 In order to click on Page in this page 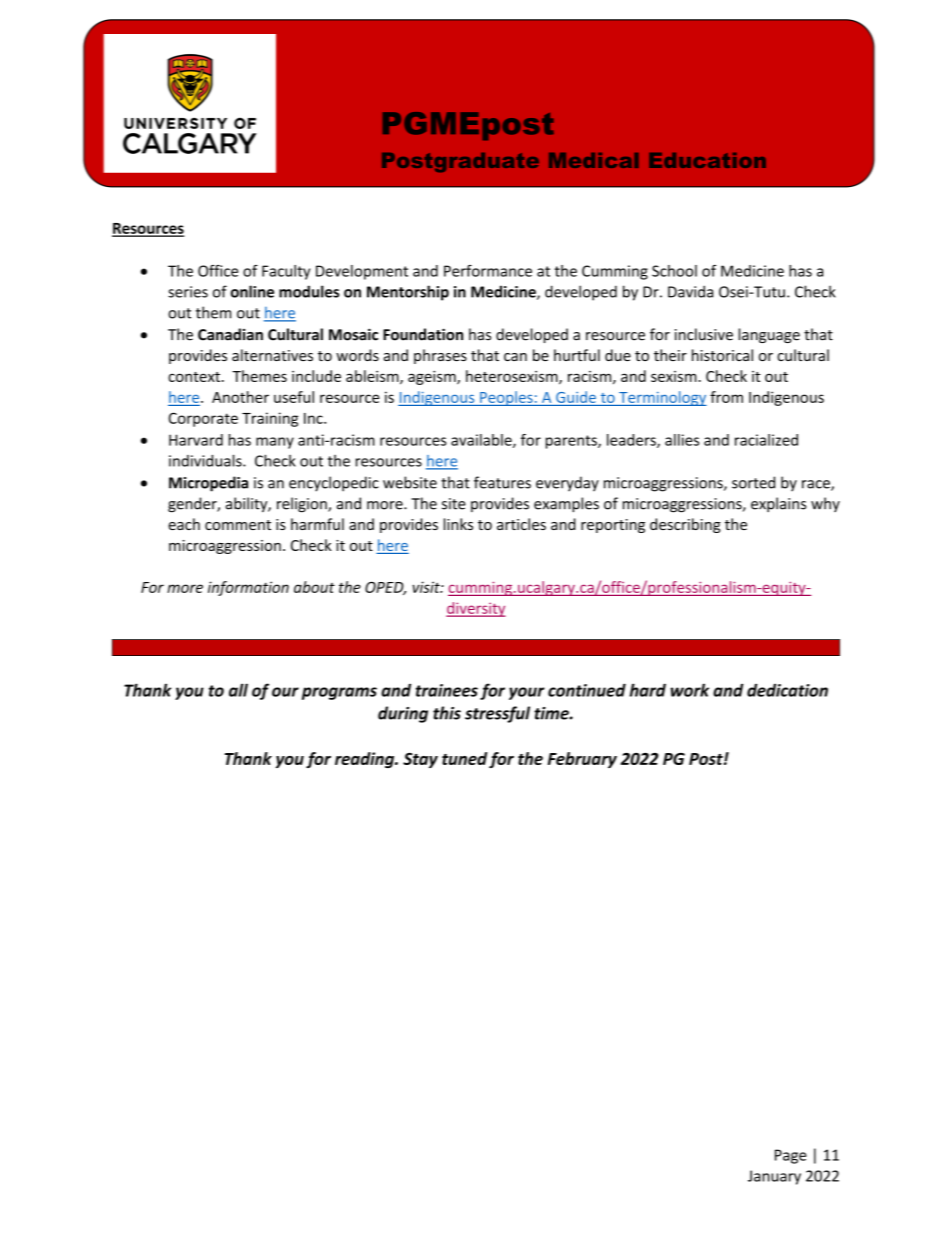, I will do `click(791, 1156)`.
